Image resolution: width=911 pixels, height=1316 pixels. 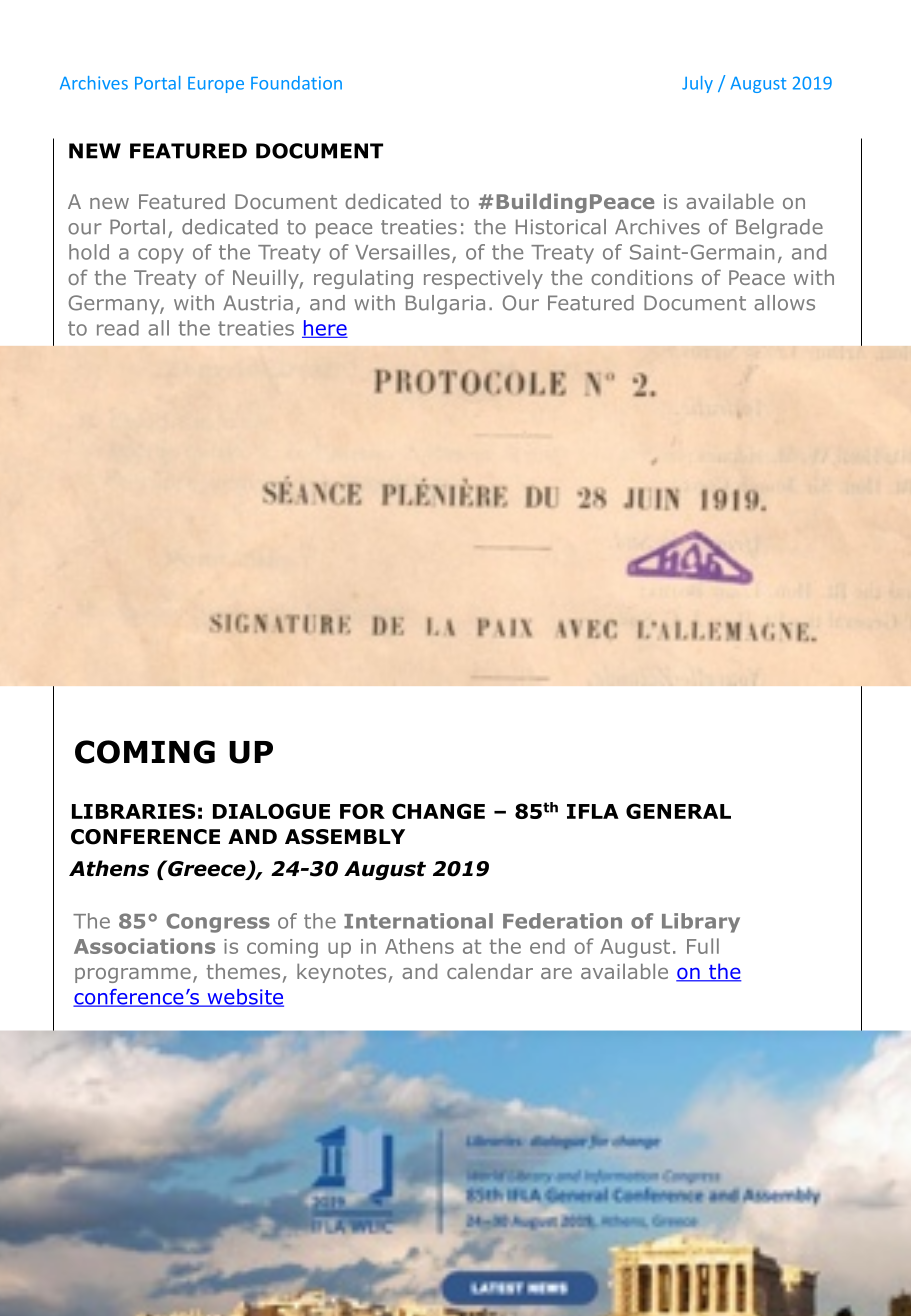 I want to click on Foundation, so click(x=296, y=83).
